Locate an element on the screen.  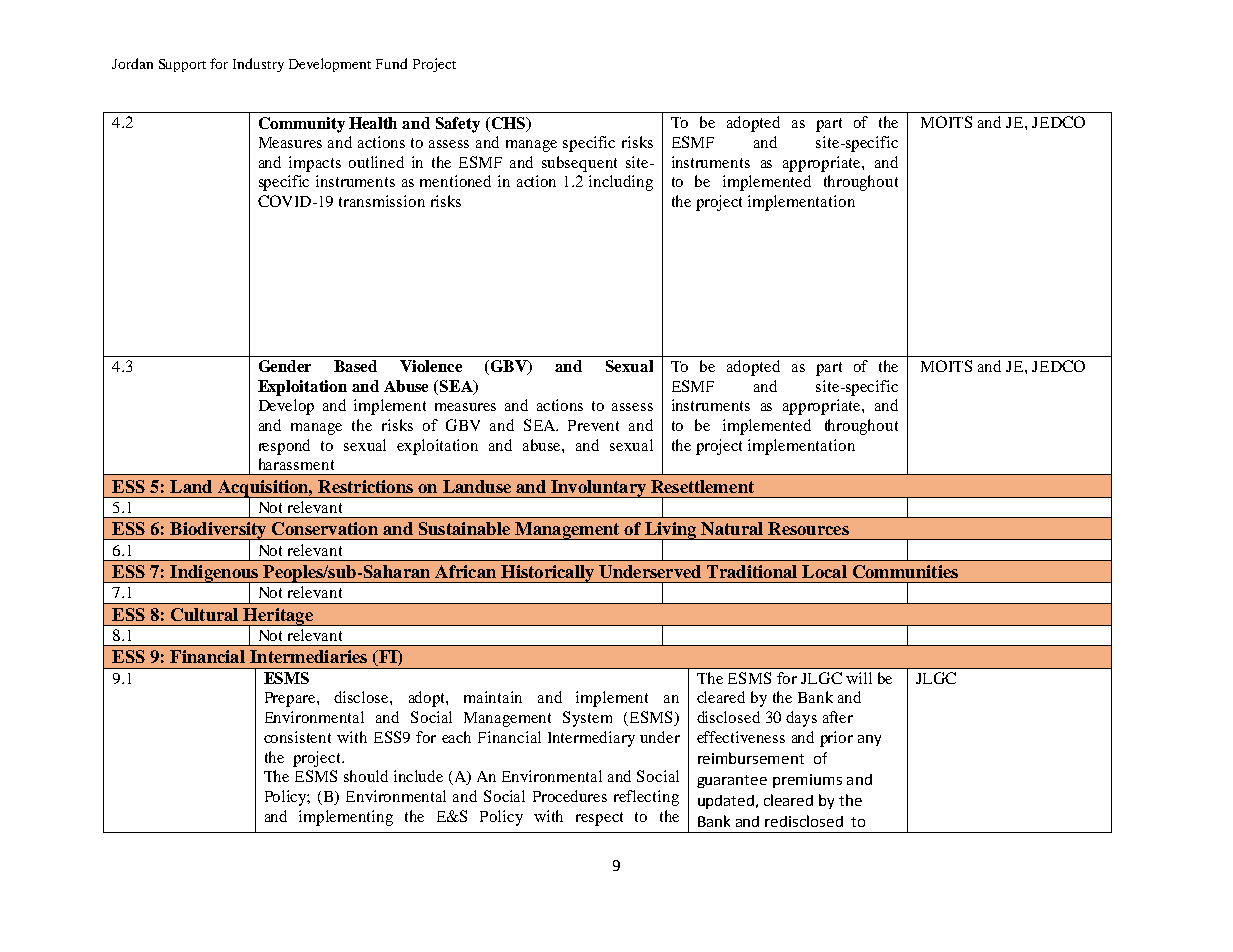
impacts is located at coordinates (315, 164).
